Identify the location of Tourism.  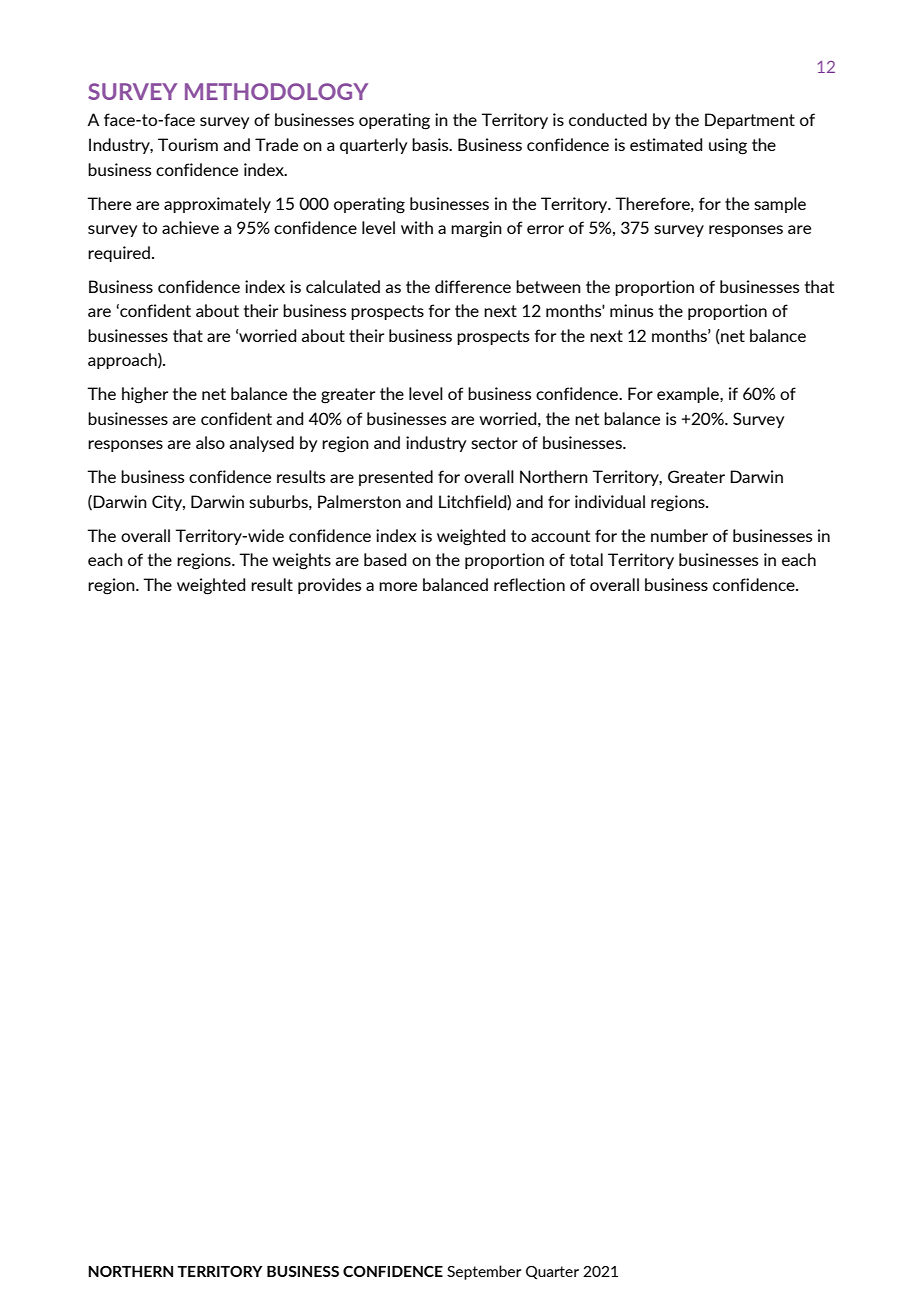
(188, 144).
